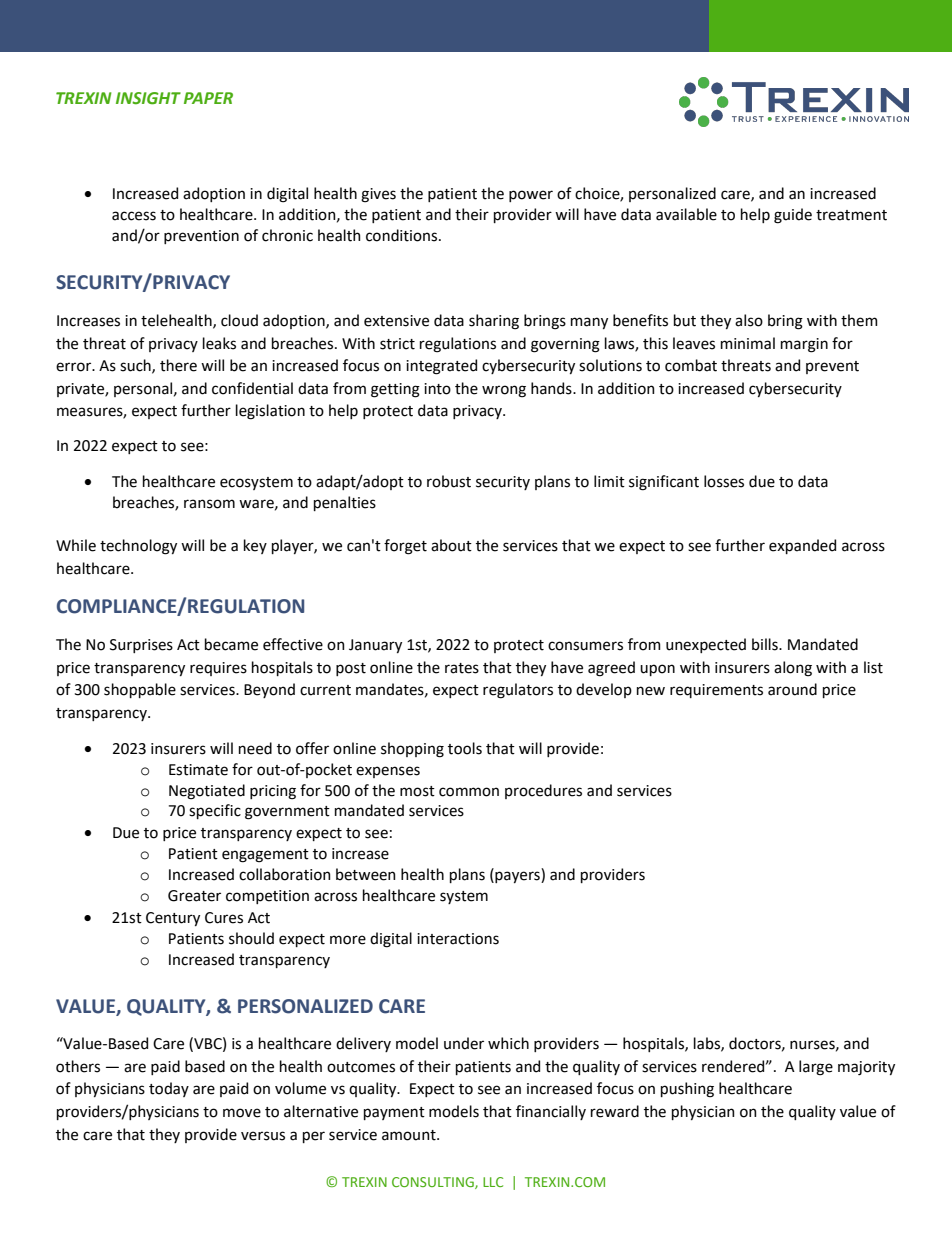 The height and width of the screenshot is (1233, 952). I want to click on rates, so click(462, 668).
